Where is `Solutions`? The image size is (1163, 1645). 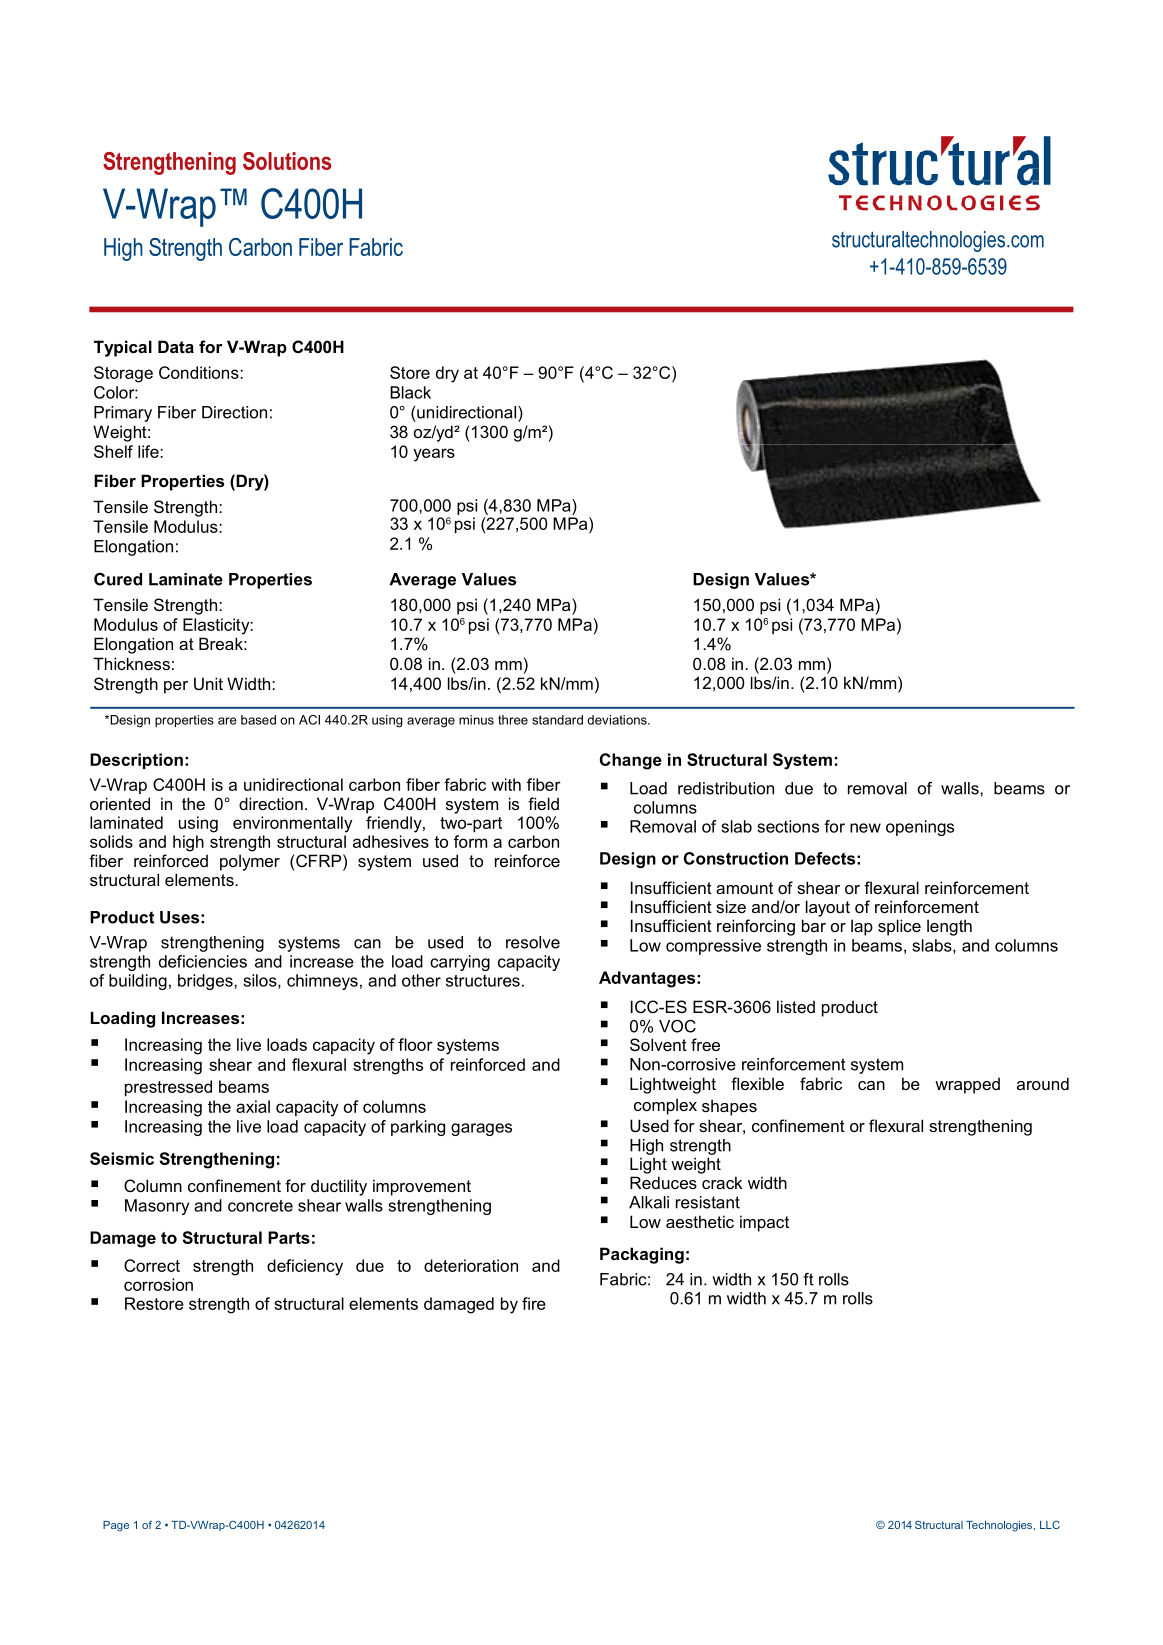 Solutions is located at coordinates (287, 161).
